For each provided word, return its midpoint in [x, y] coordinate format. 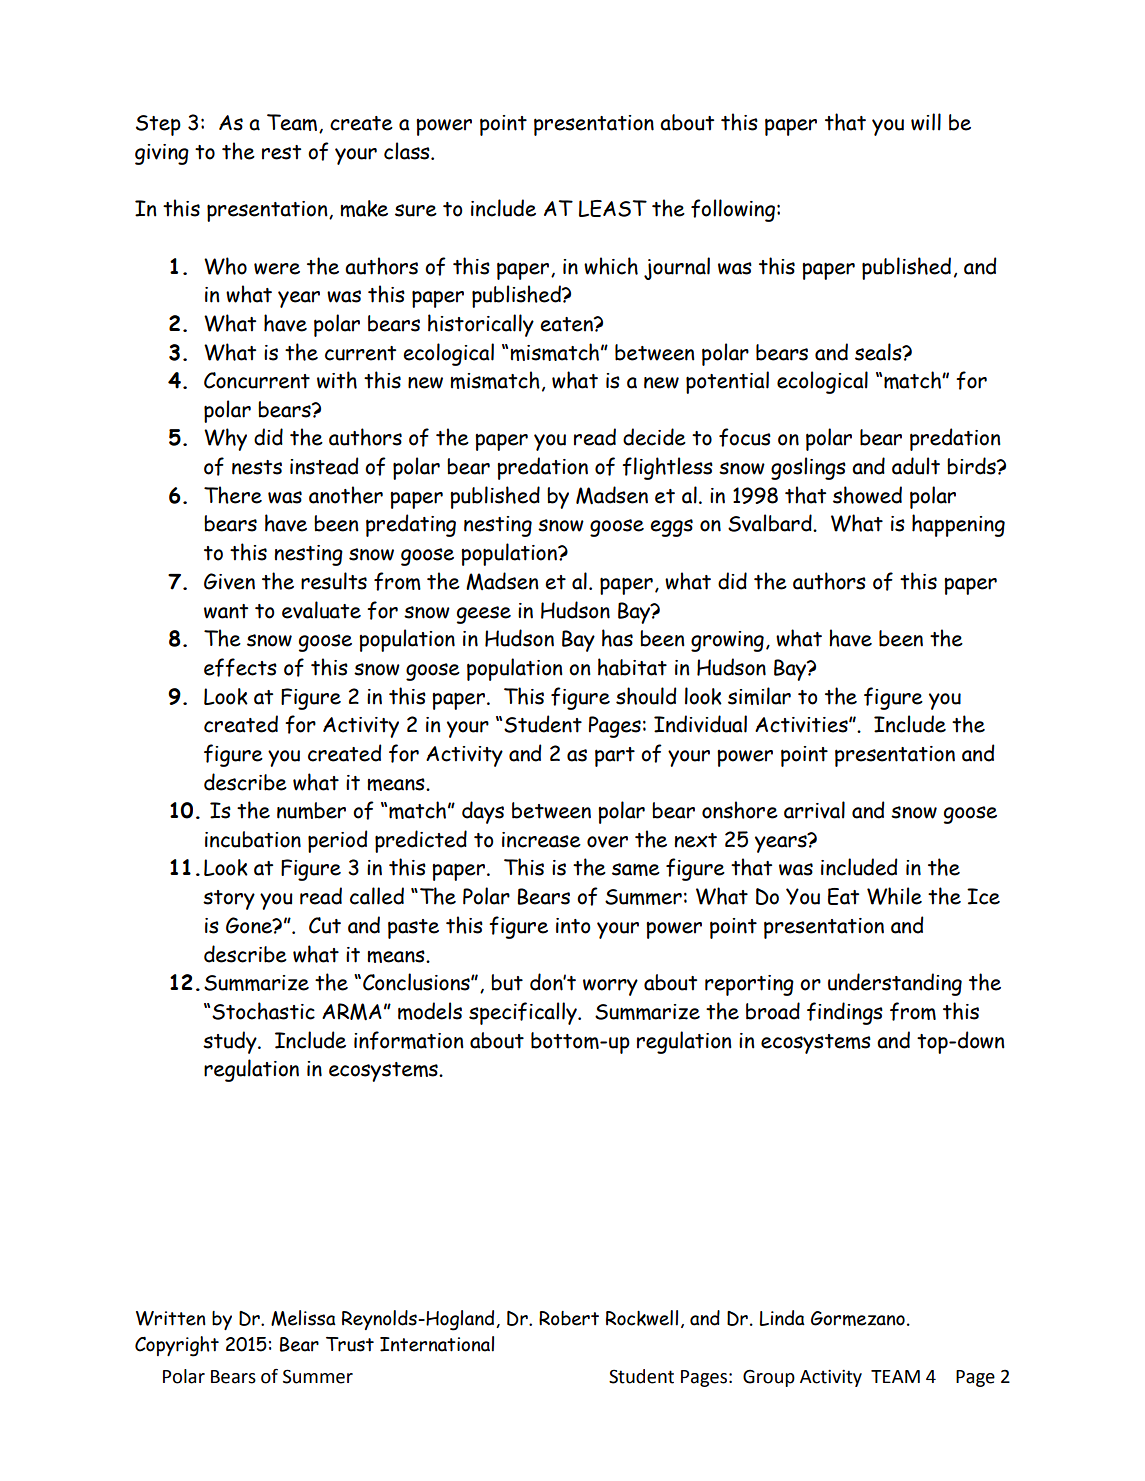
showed [867, 495]
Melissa [303, 1318]
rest [281, 152]
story [229, 900]
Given [229, 581]
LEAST [613, 208]
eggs [671, 528]
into [573, 926]
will [926, 122]
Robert [569, 1318]
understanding [895, 984]
